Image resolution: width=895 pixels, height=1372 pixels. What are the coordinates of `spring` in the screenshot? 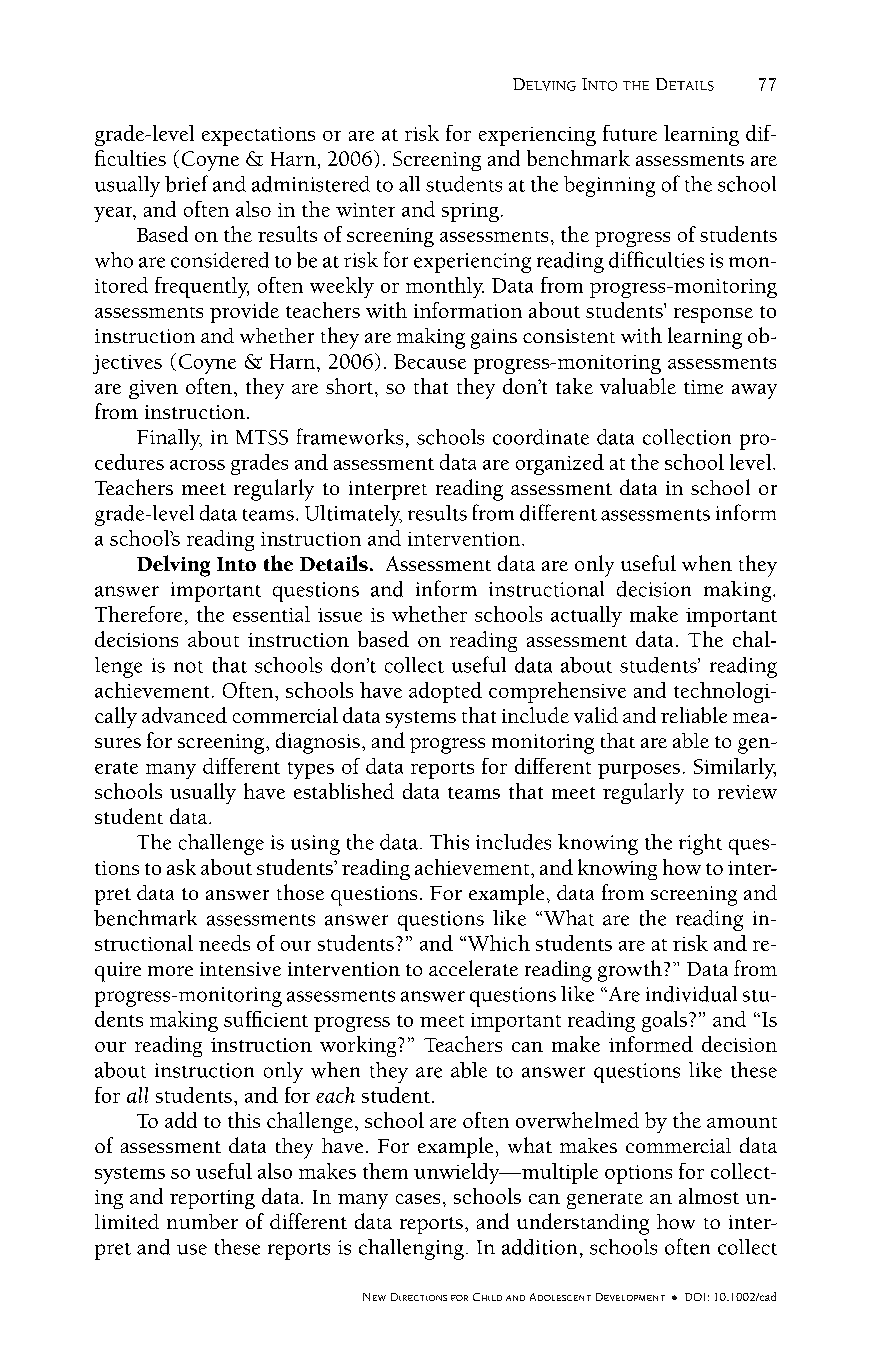 It's located at (470, 212).
